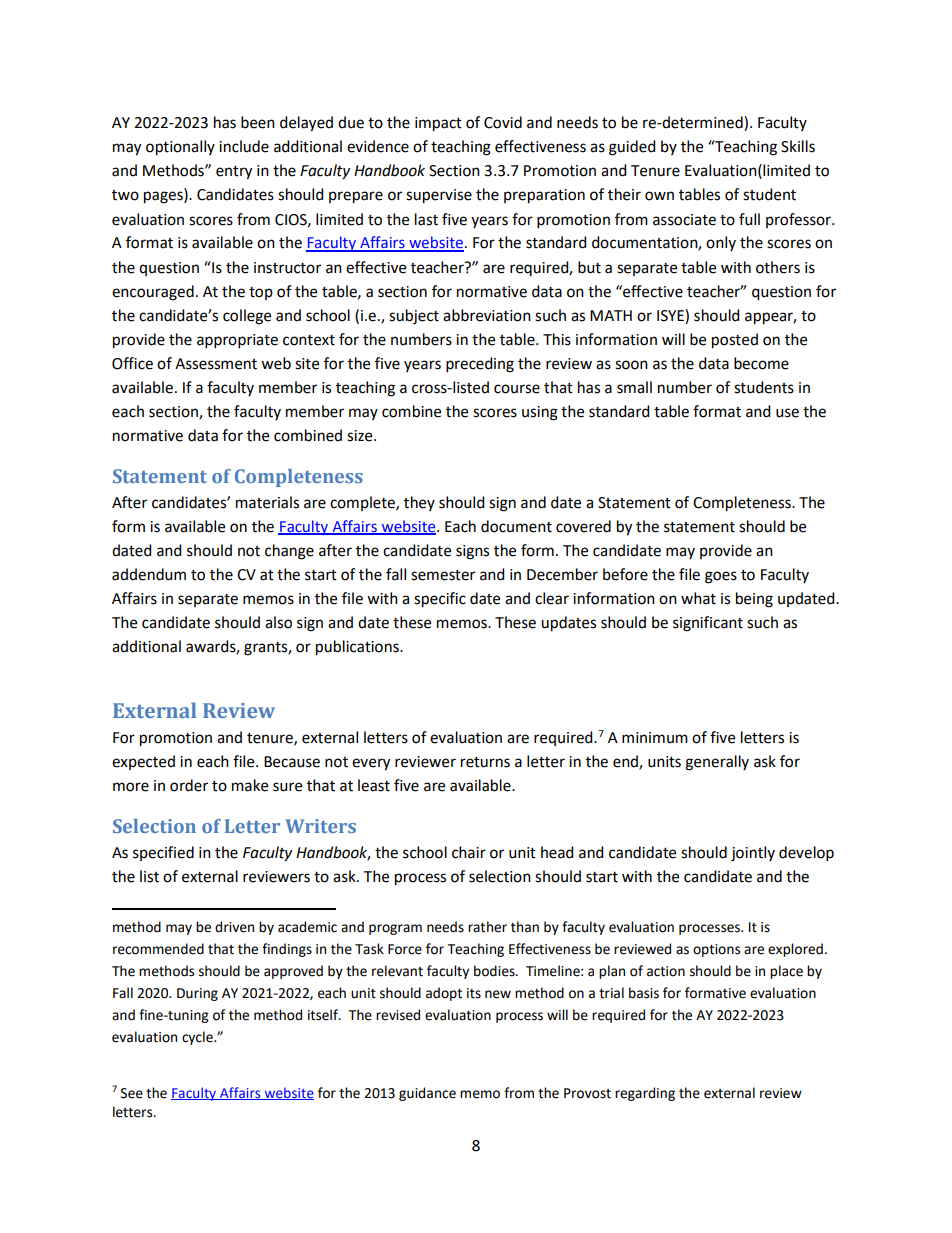  I want to click on optionally, so click(180, 148).
